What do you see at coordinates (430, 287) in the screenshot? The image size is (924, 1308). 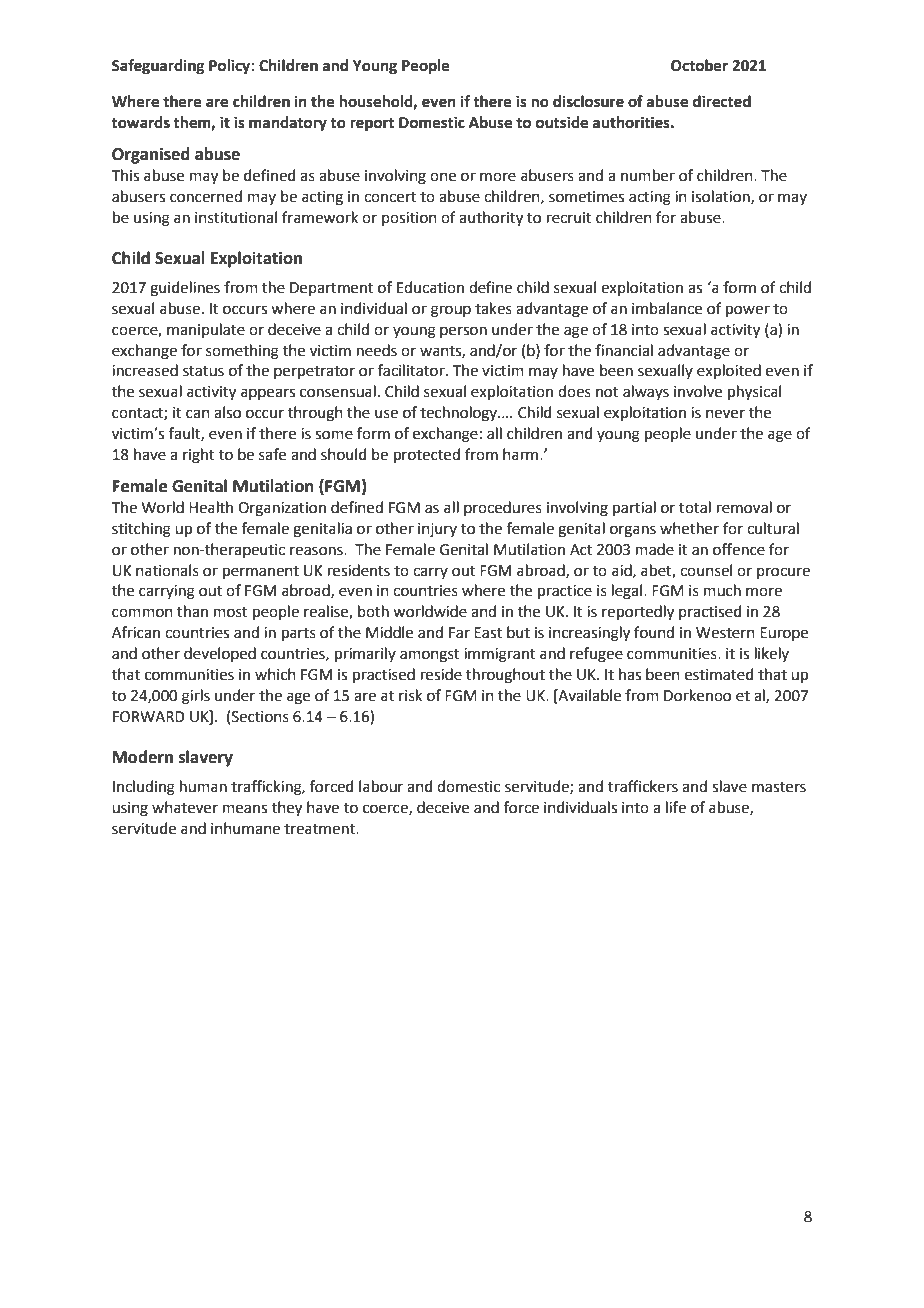 I see `Education` at bounding box center [430, 287].
